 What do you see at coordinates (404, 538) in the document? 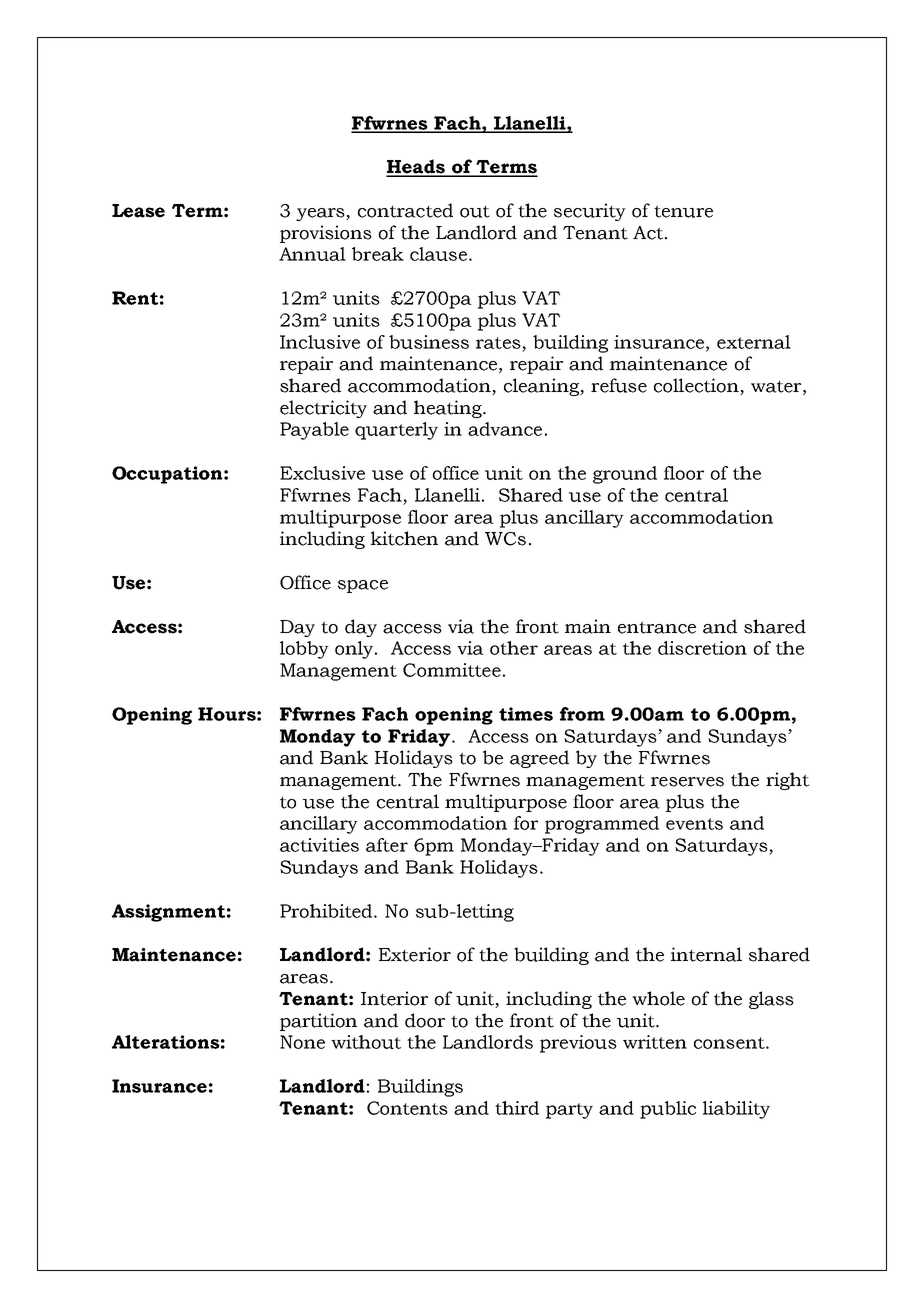
I see `kitchen` at bounding box center [404, 538].
